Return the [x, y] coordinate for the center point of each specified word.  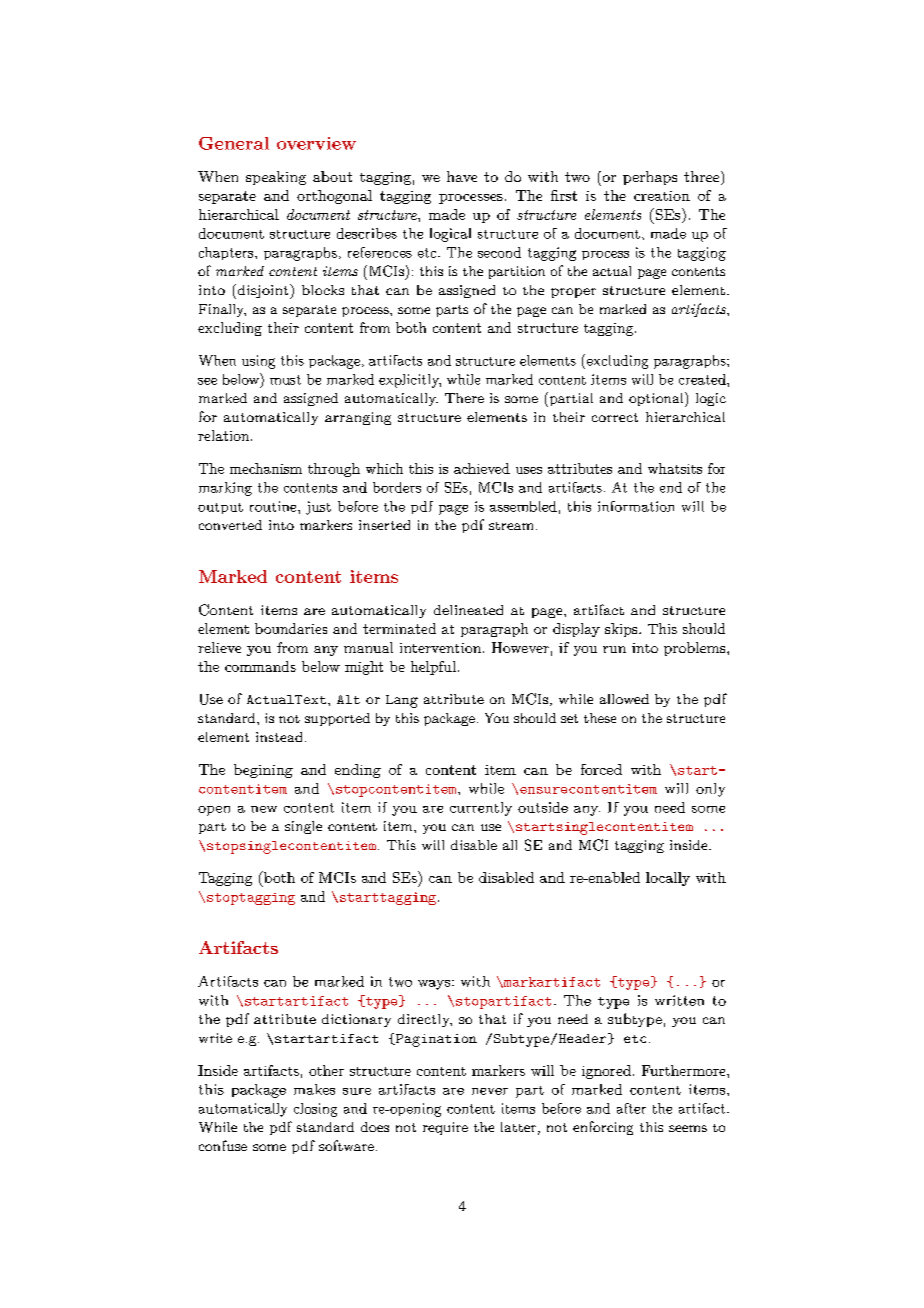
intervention [442, 648]
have [462, 176]
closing [315, 1110]
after [631, 1108]
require [445, 1128]
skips [622, 630]
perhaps [650, 178]
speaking [276, 178]
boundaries [291, 628]
